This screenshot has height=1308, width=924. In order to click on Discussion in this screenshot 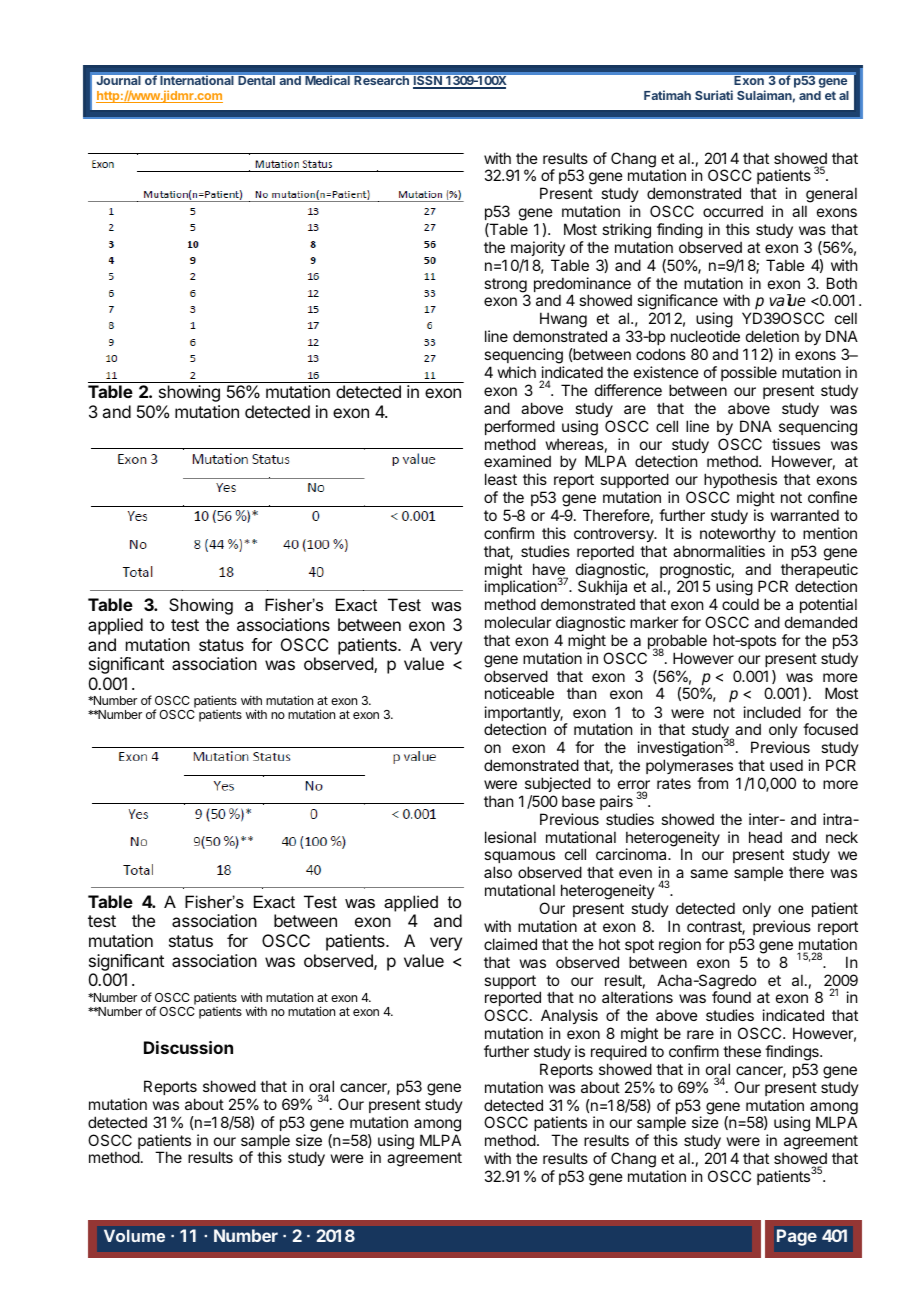, I will do `click(188, 1047)`.
